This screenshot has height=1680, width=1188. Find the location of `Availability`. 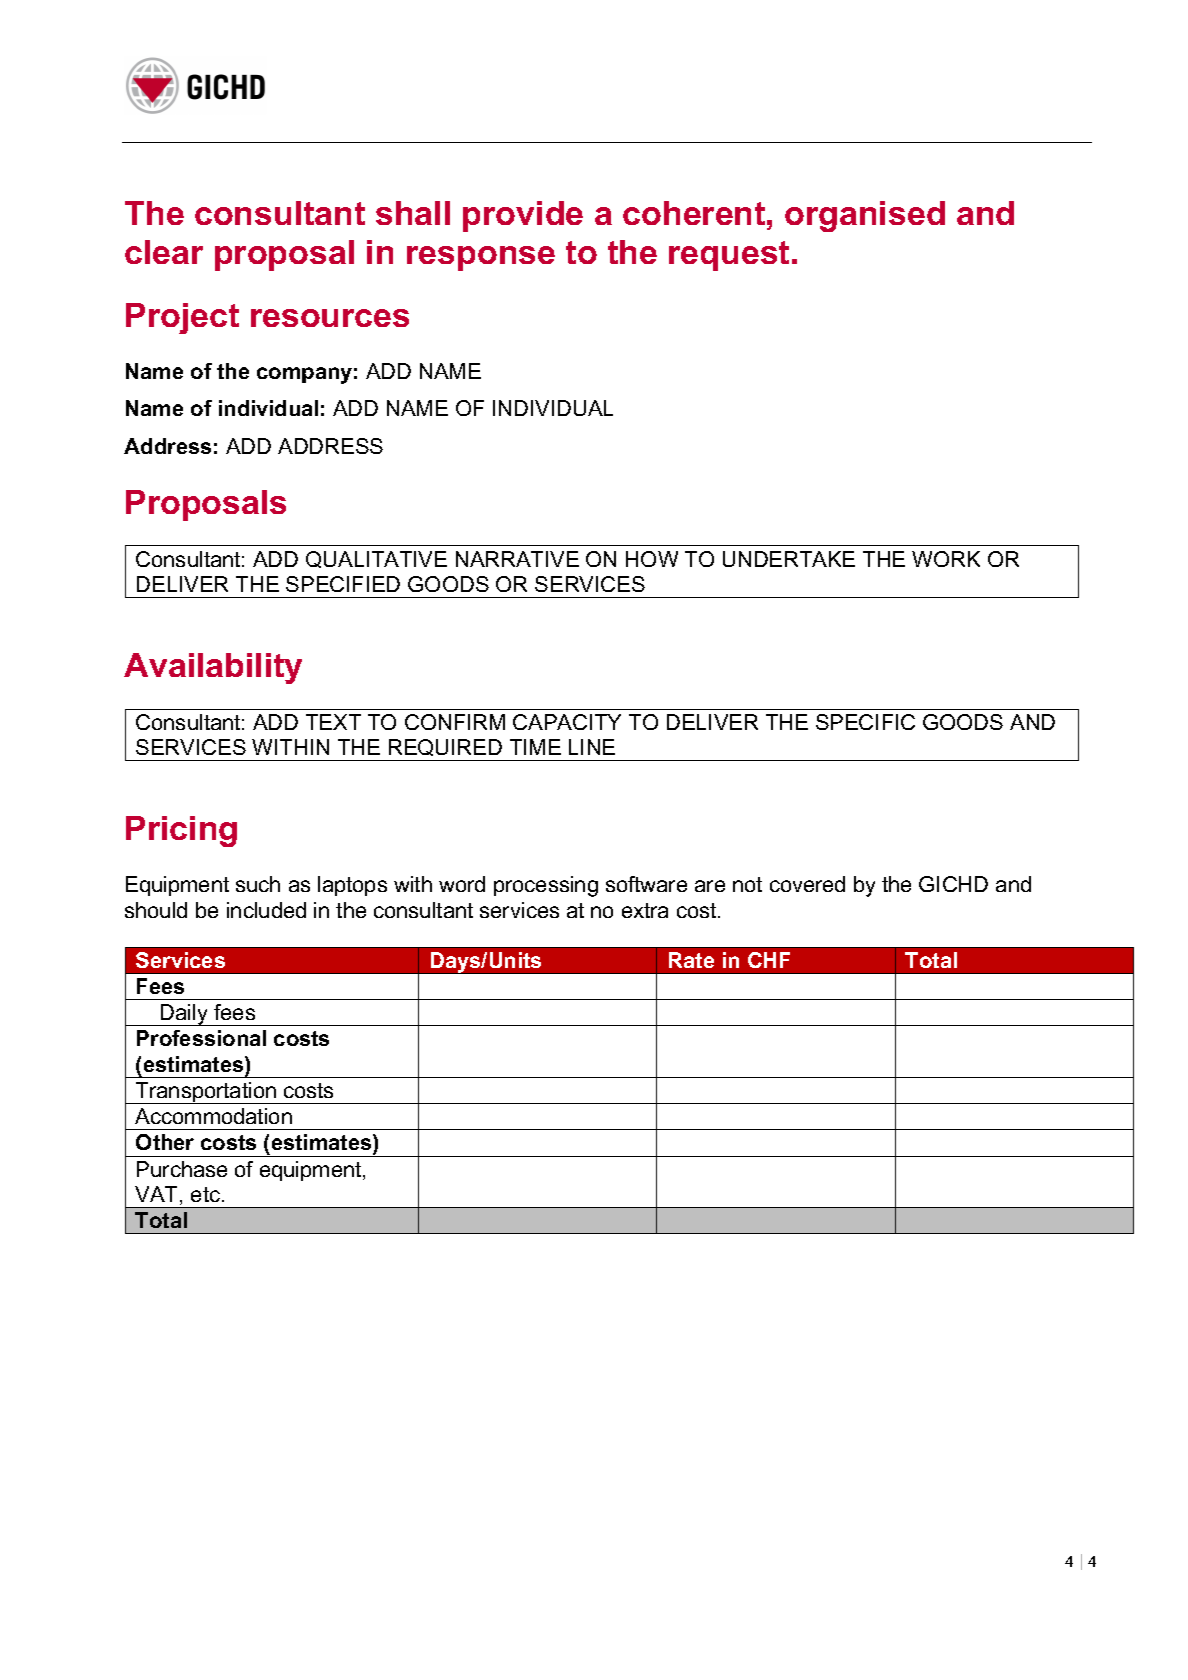

Availability is located at coordinates (213, 668).
